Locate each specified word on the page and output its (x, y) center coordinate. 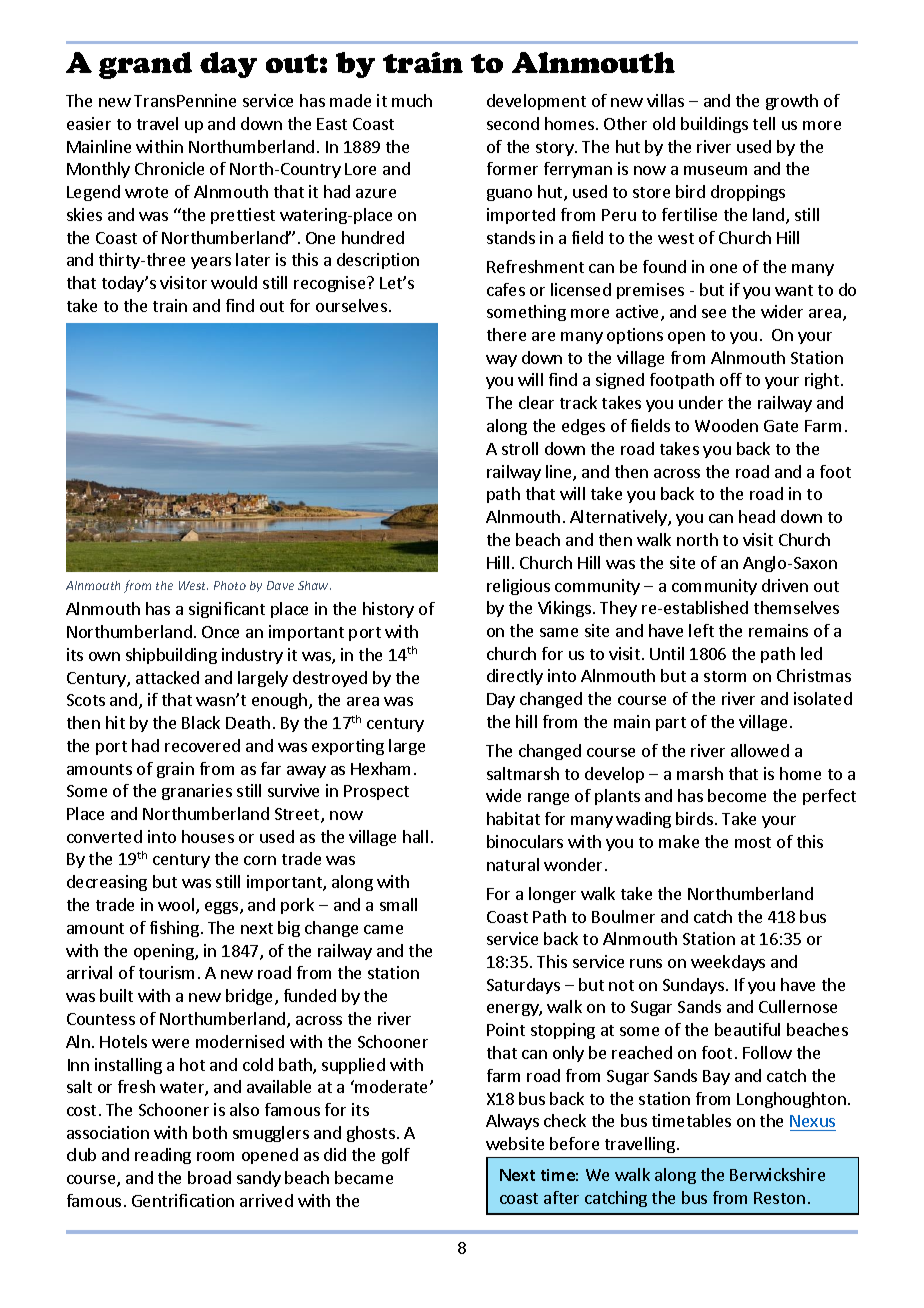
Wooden (726, 425)
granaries (197, 792)
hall (415, 836)
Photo (230, 585)
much (412, 100)
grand (145, 65)
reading (163, 1156)
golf (396, 1156)
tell (764, 123)
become (737, 795)
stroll (520, 448)
